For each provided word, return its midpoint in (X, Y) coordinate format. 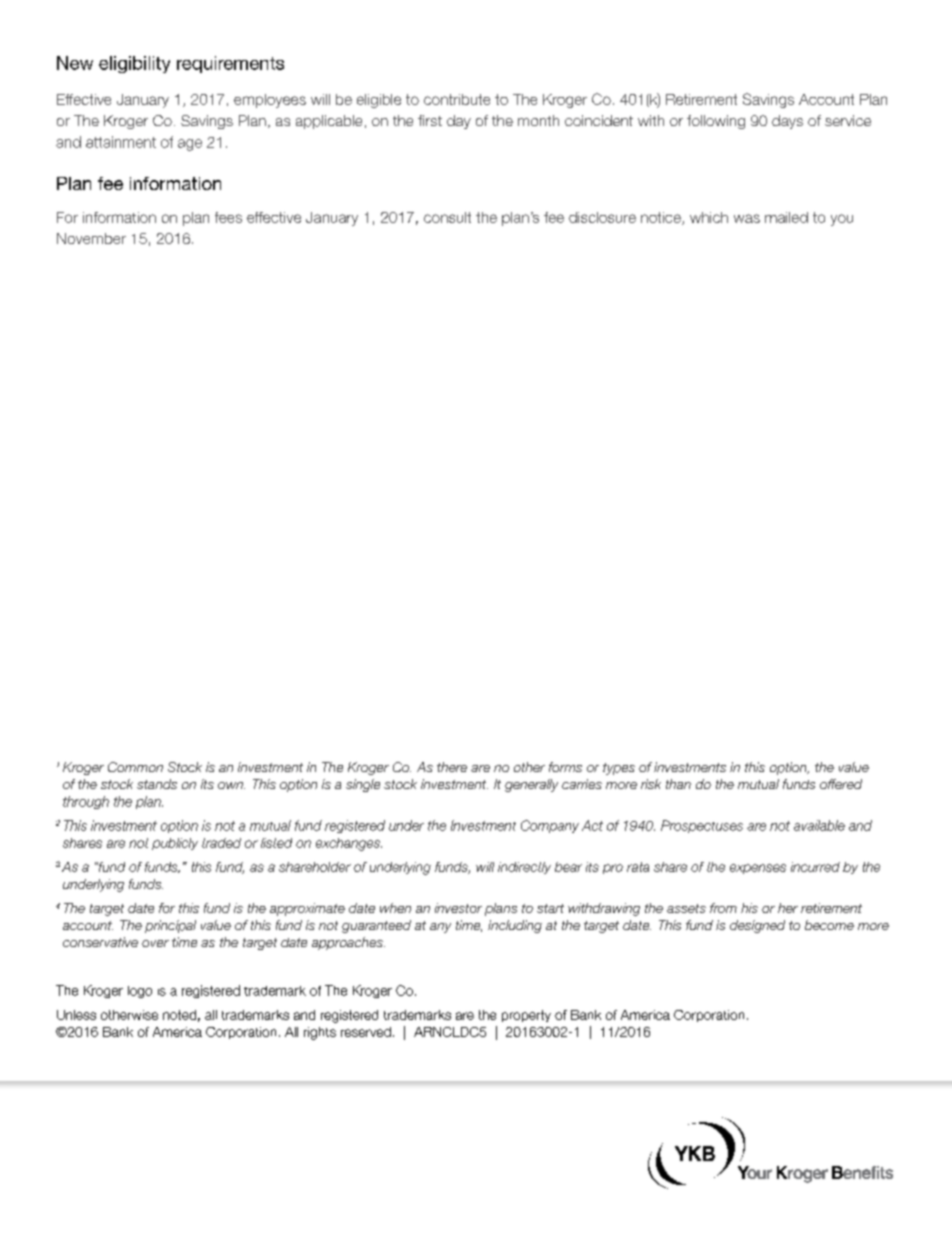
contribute (457, 99)
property (526, 1016)
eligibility (134, 64)
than (678, 784)
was (747, 218)
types (619, 769)
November (91, 238)
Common (135, 767)
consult (447, 217)
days (787, 122)
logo (140, 992)
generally (531, 785)
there (452, 767)
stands (157, 784)
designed (757, 926)
